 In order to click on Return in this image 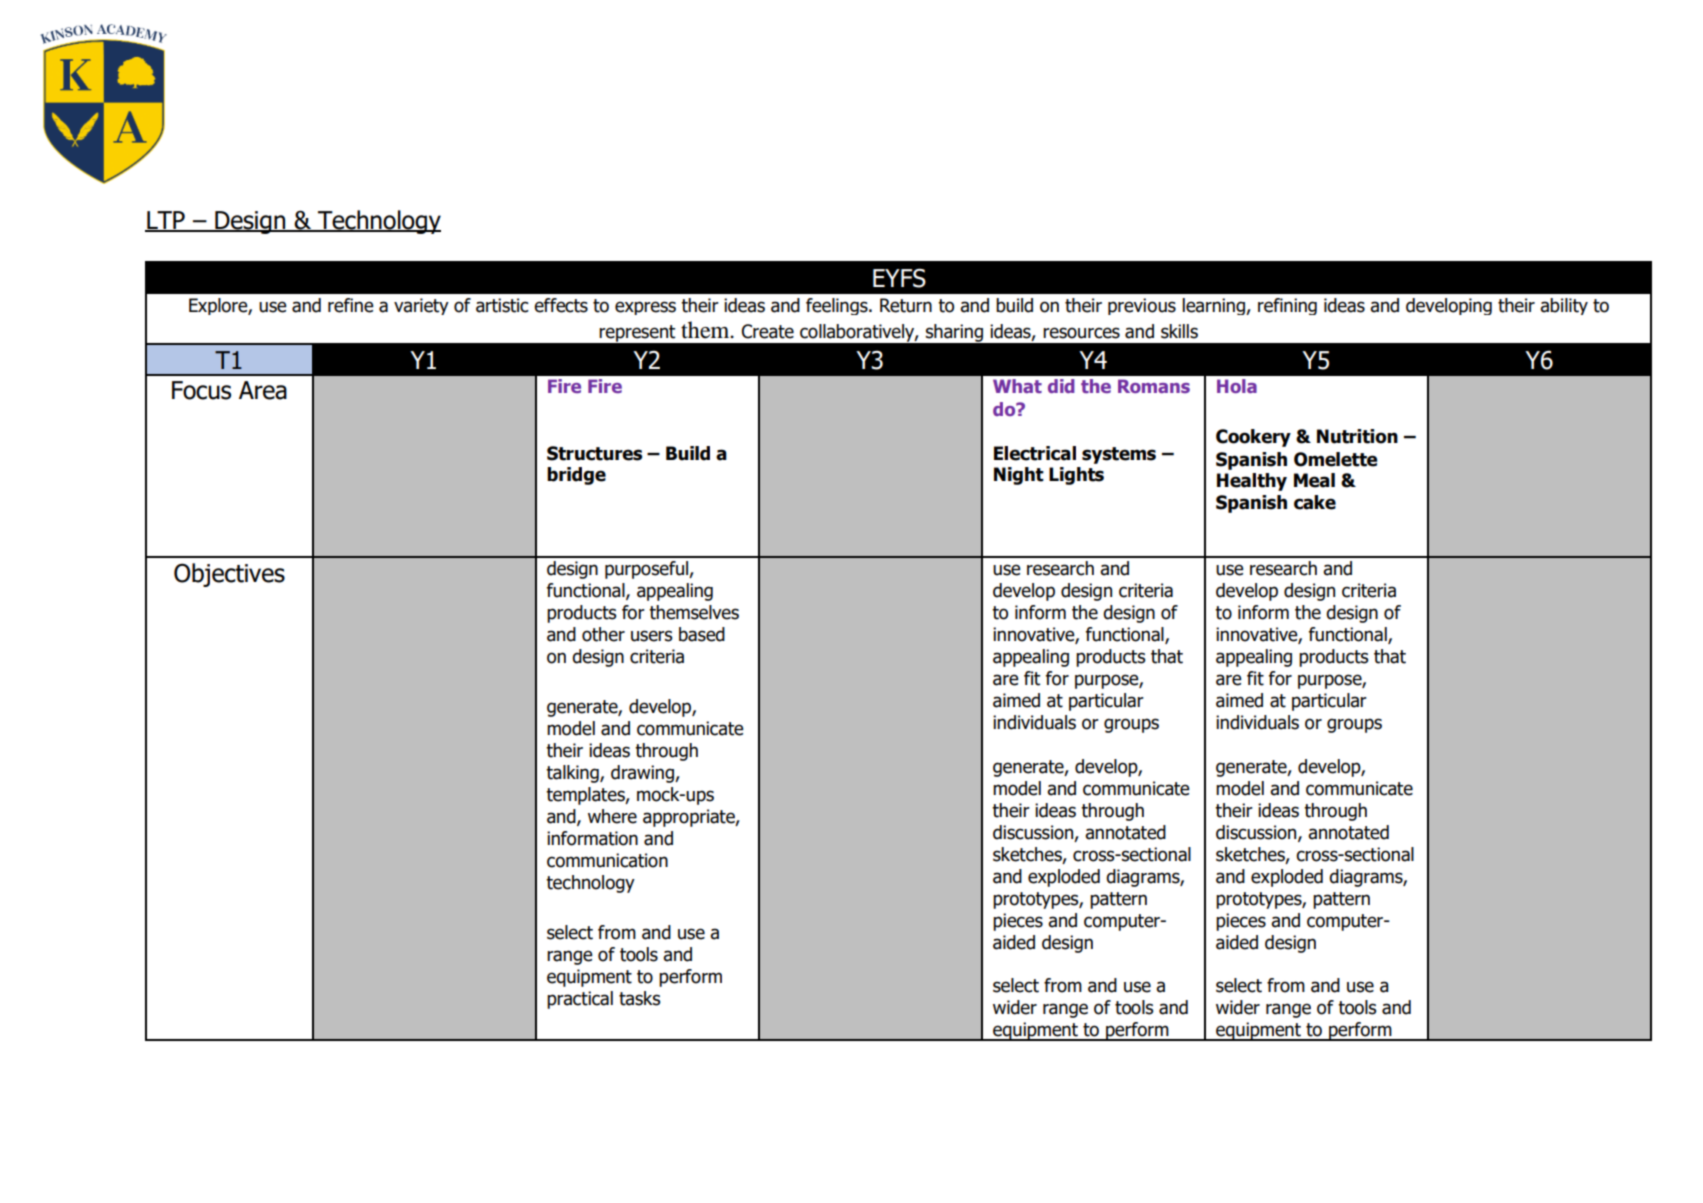, I will do `click(906, 305)`.
